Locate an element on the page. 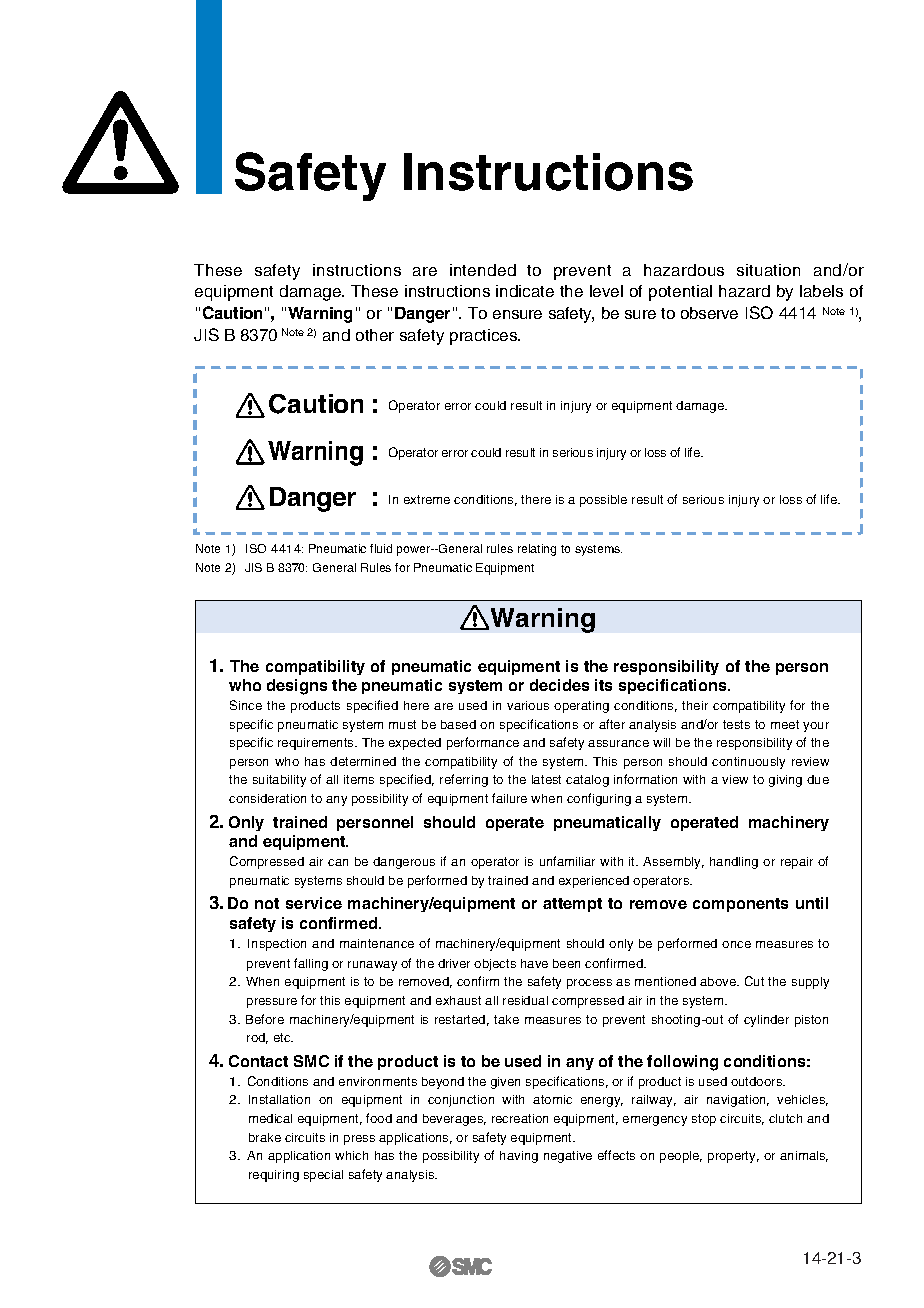 The width and height of the image is (924, 1308). other is located at coordinates (375, 335).
